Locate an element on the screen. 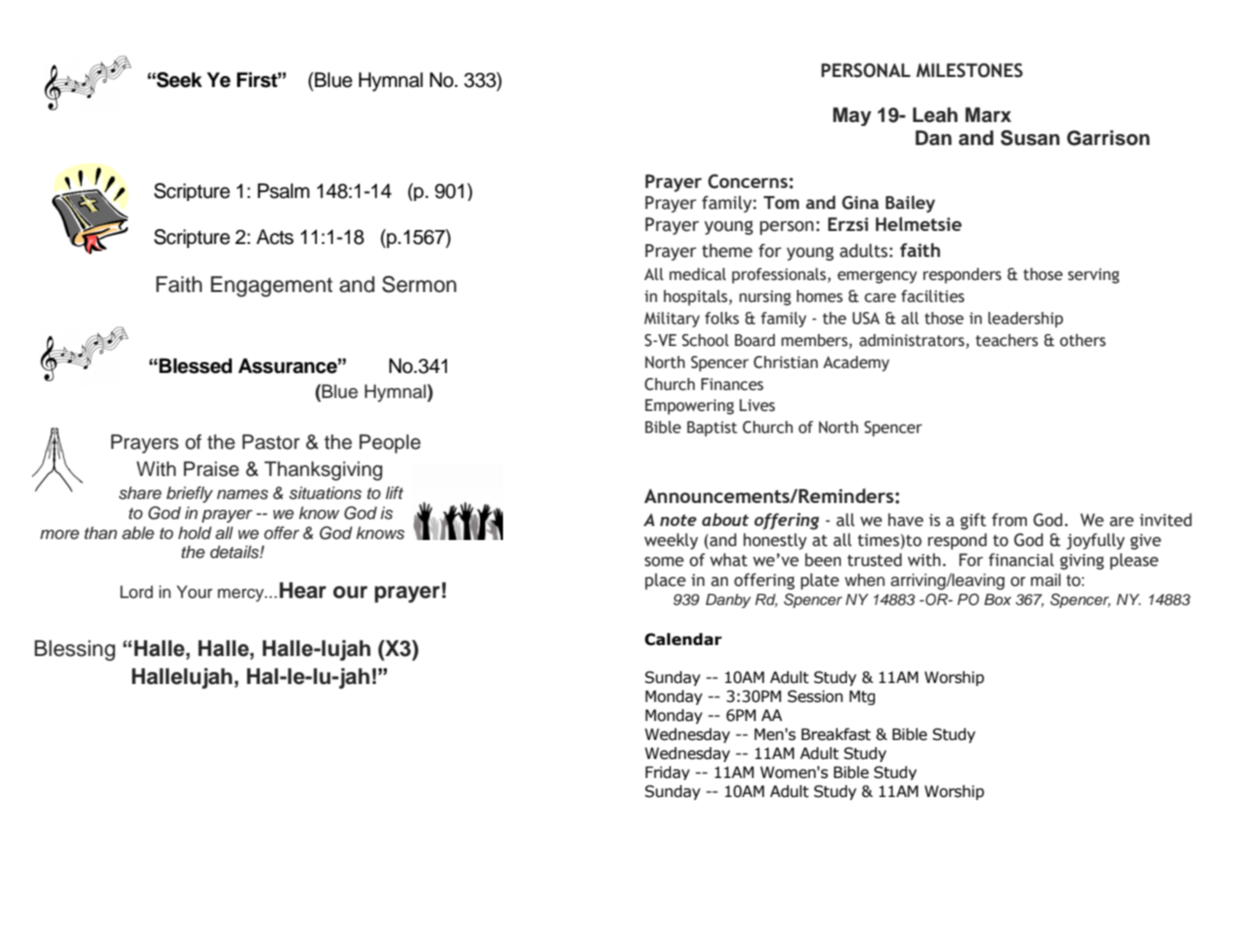  Academy is located at coordinates (856, 364).
